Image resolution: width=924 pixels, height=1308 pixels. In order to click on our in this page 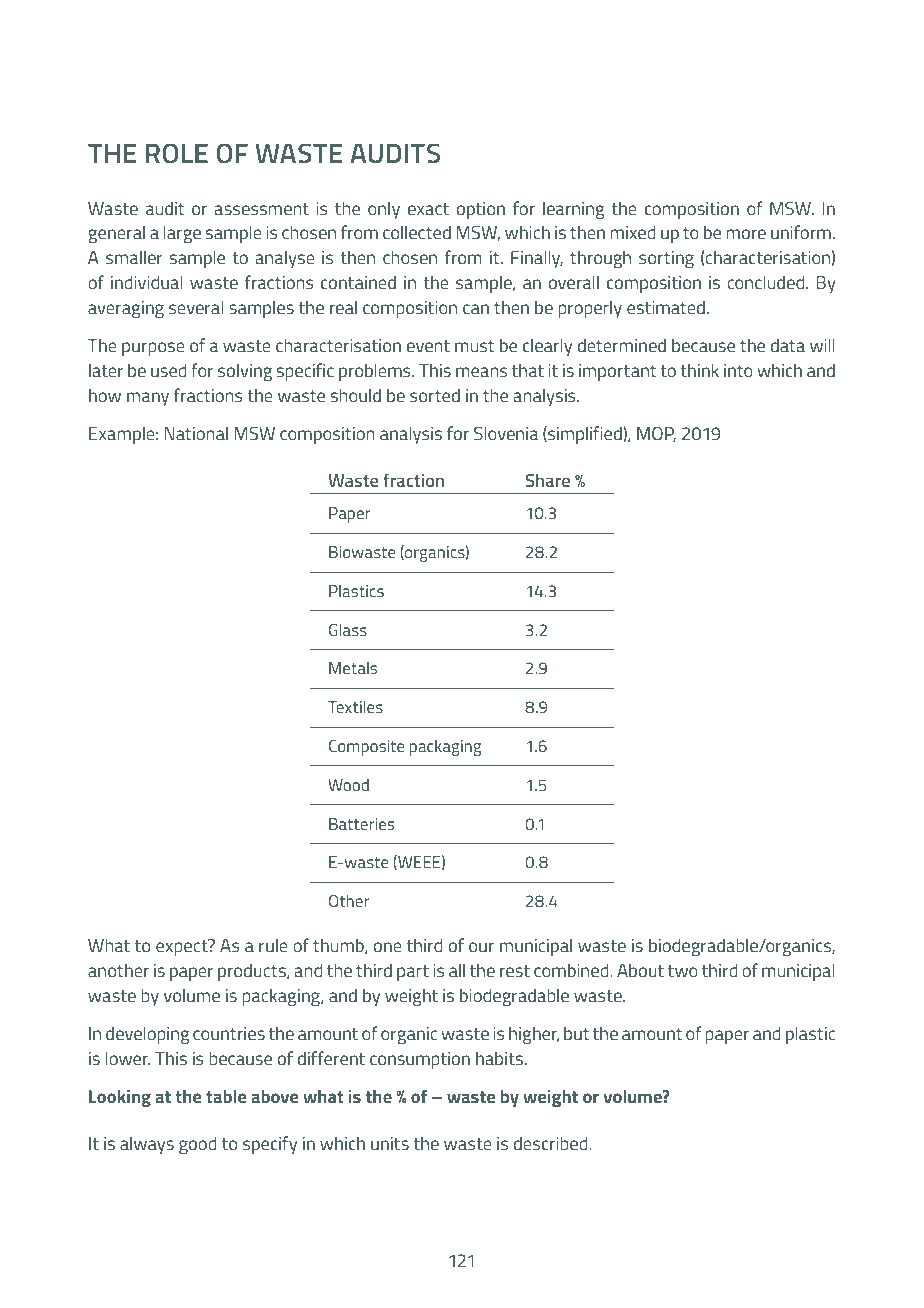, I will do `click(481, 947)`.
